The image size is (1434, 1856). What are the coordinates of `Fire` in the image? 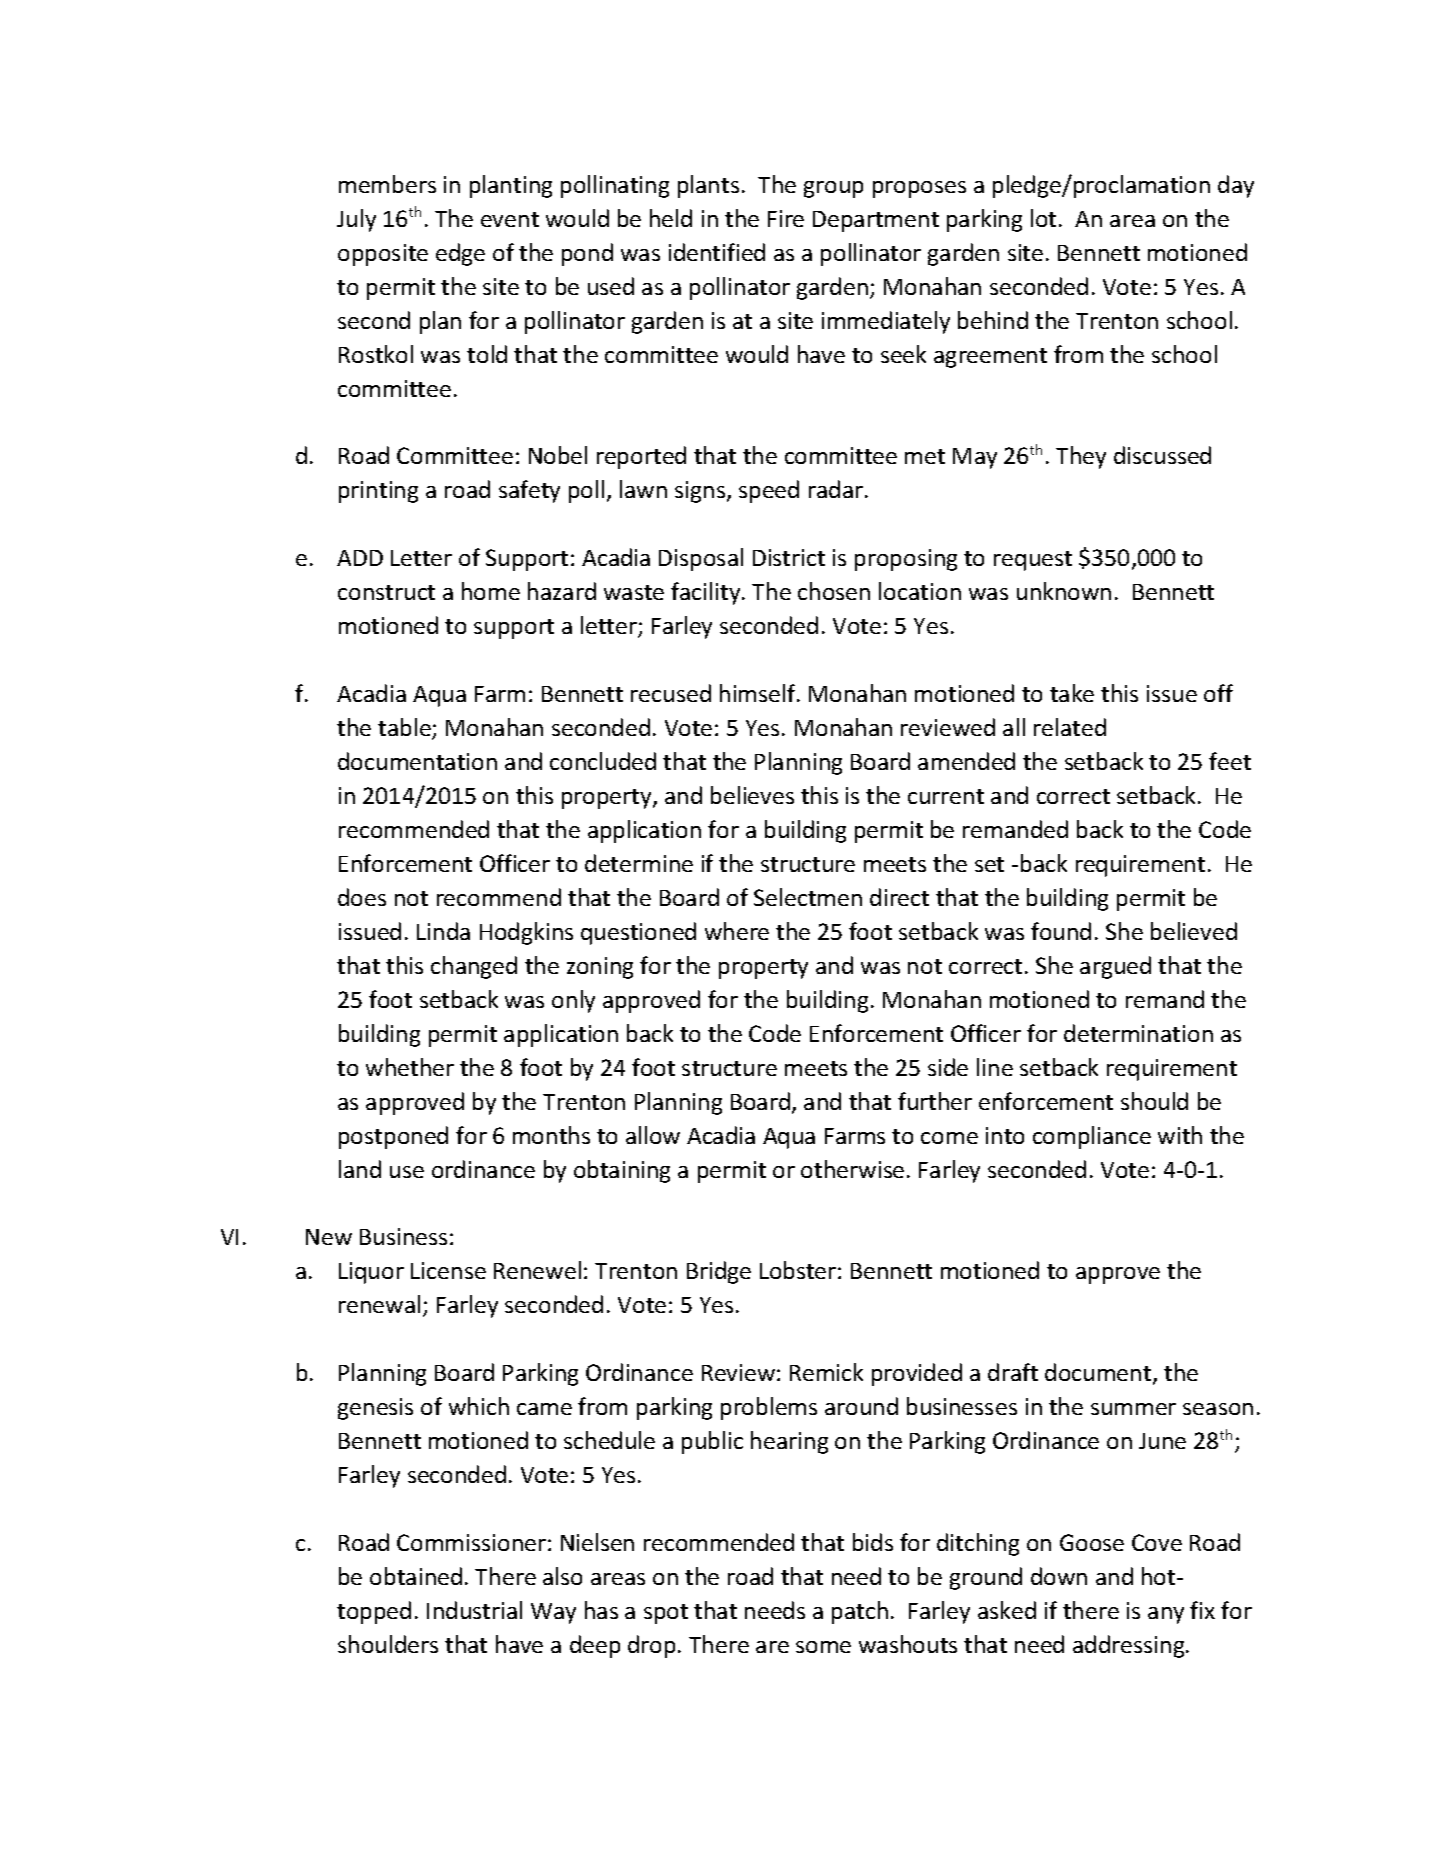 It's located at (786, 218).
